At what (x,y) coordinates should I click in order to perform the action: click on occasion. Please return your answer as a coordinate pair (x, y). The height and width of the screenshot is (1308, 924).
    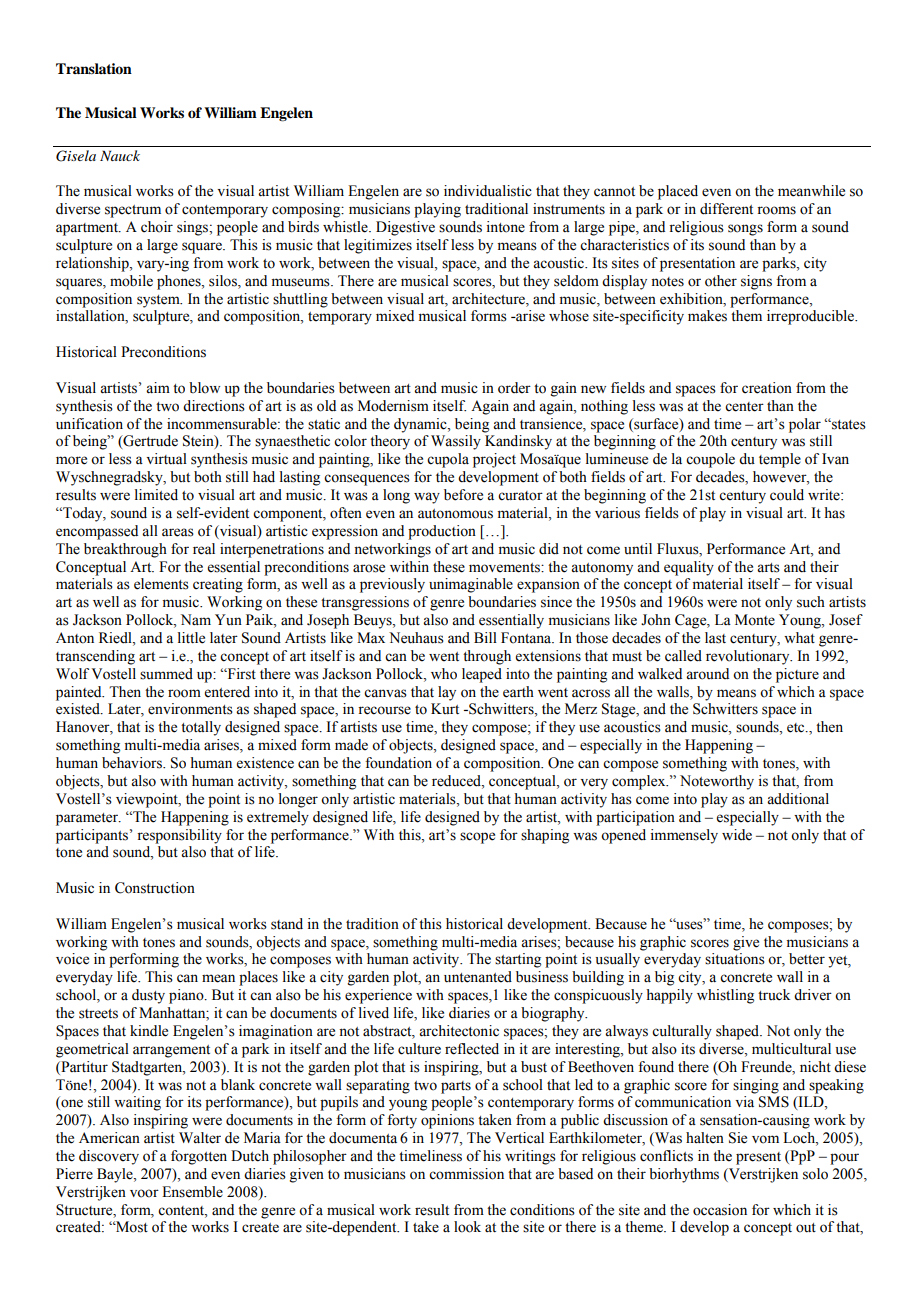
    Looking at the image, I should click on (720, 1210).
